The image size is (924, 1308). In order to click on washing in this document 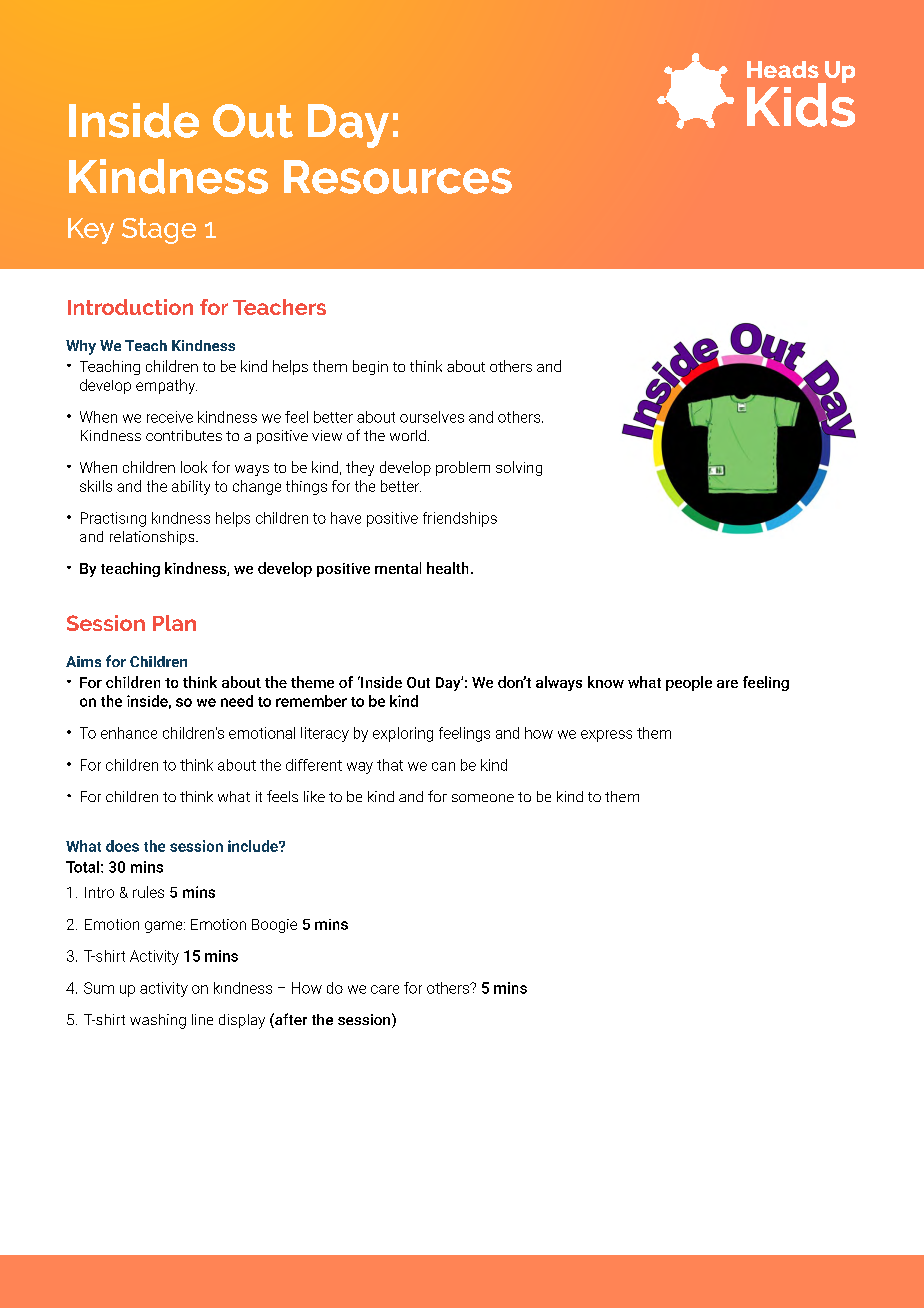, I will do `click(158, 1021)`.
